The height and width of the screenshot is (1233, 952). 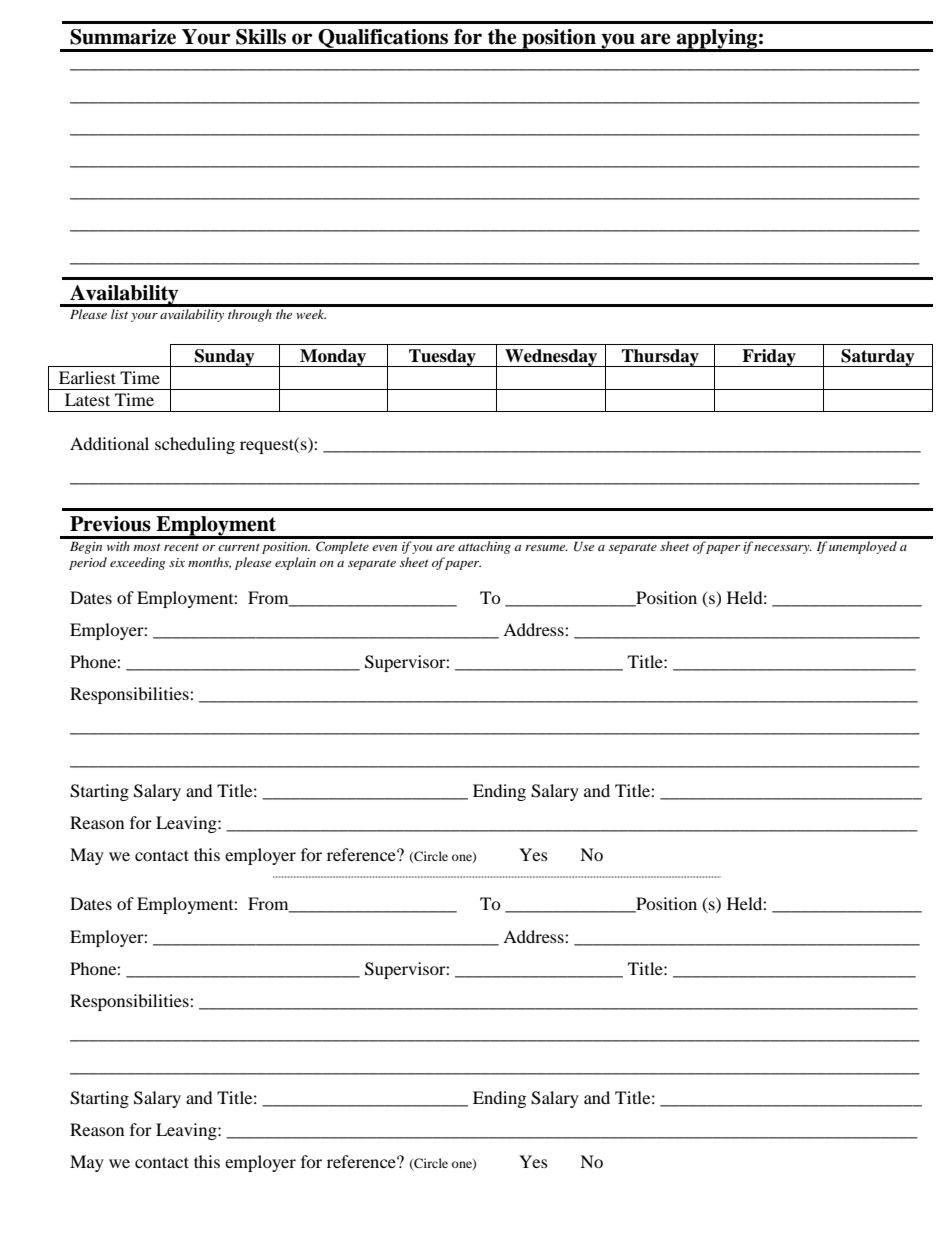 I want to click on Monday, so click(x=333, y=358).
